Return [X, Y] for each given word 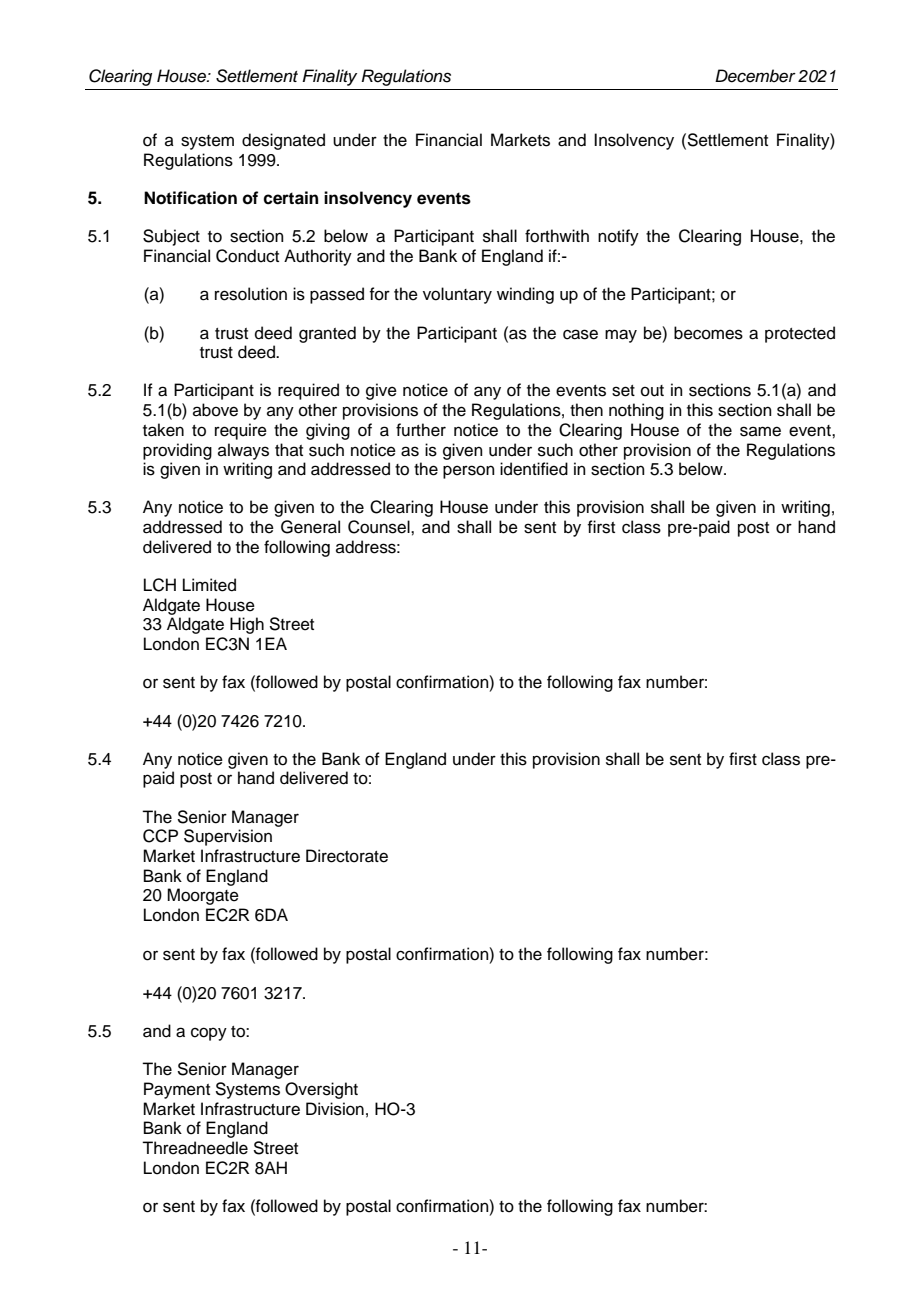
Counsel [380, 527]
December [755, 76]
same [760, 431]
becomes [708, 333]
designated [283, 141]
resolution [251, 294]
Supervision [228, 837]
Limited [209, 585]
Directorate [347, 856]
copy [209, 1034]
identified [534, 469]
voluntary [457, 295]
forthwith [557, 236]
